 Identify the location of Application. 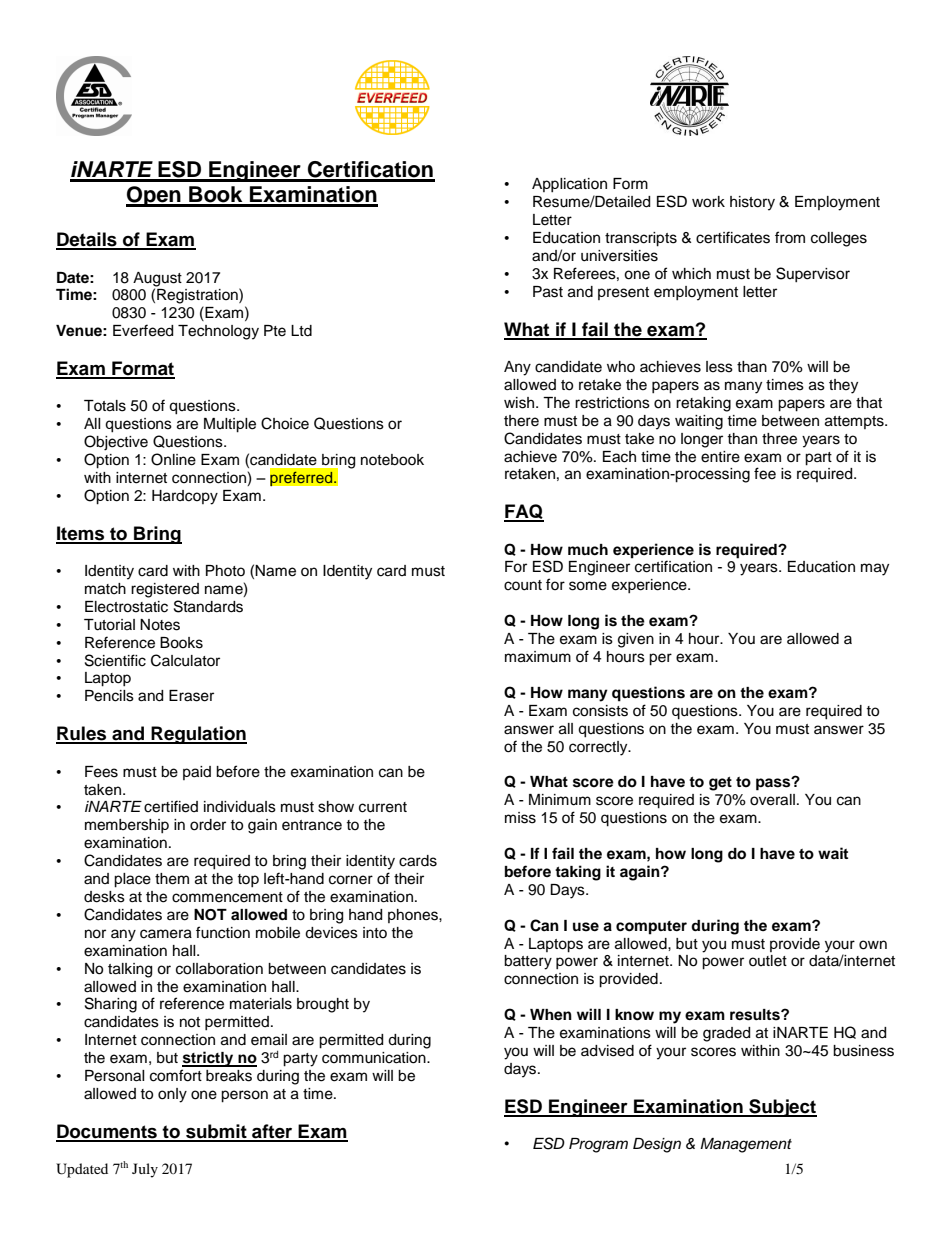
(569, 185).
